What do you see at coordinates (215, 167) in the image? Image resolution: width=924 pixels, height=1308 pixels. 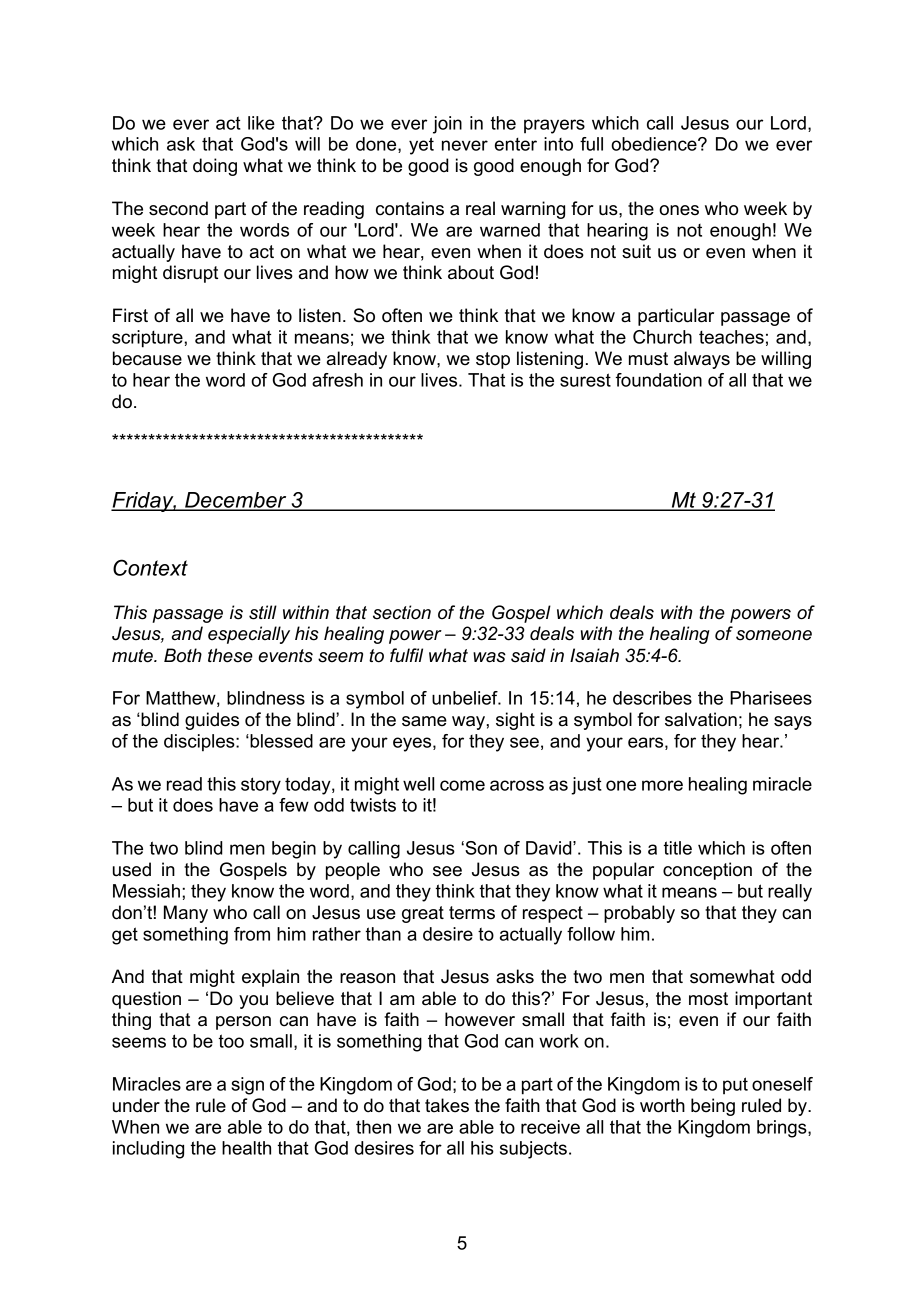 I see `doing` at bounding box center [215, 167].
